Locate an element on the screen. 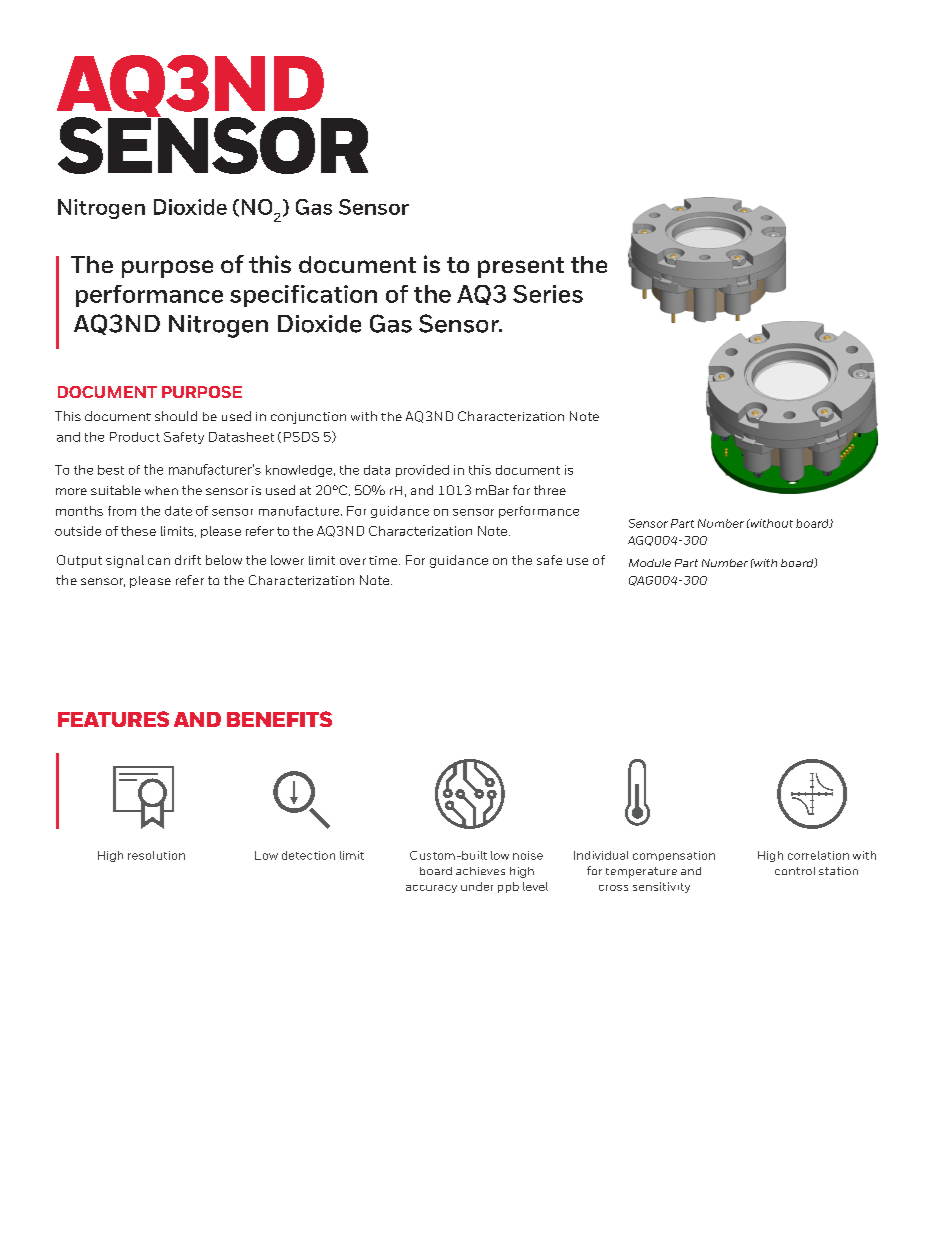 The image size is (952, 1233). achieves is located at coordinates (480, 871).
